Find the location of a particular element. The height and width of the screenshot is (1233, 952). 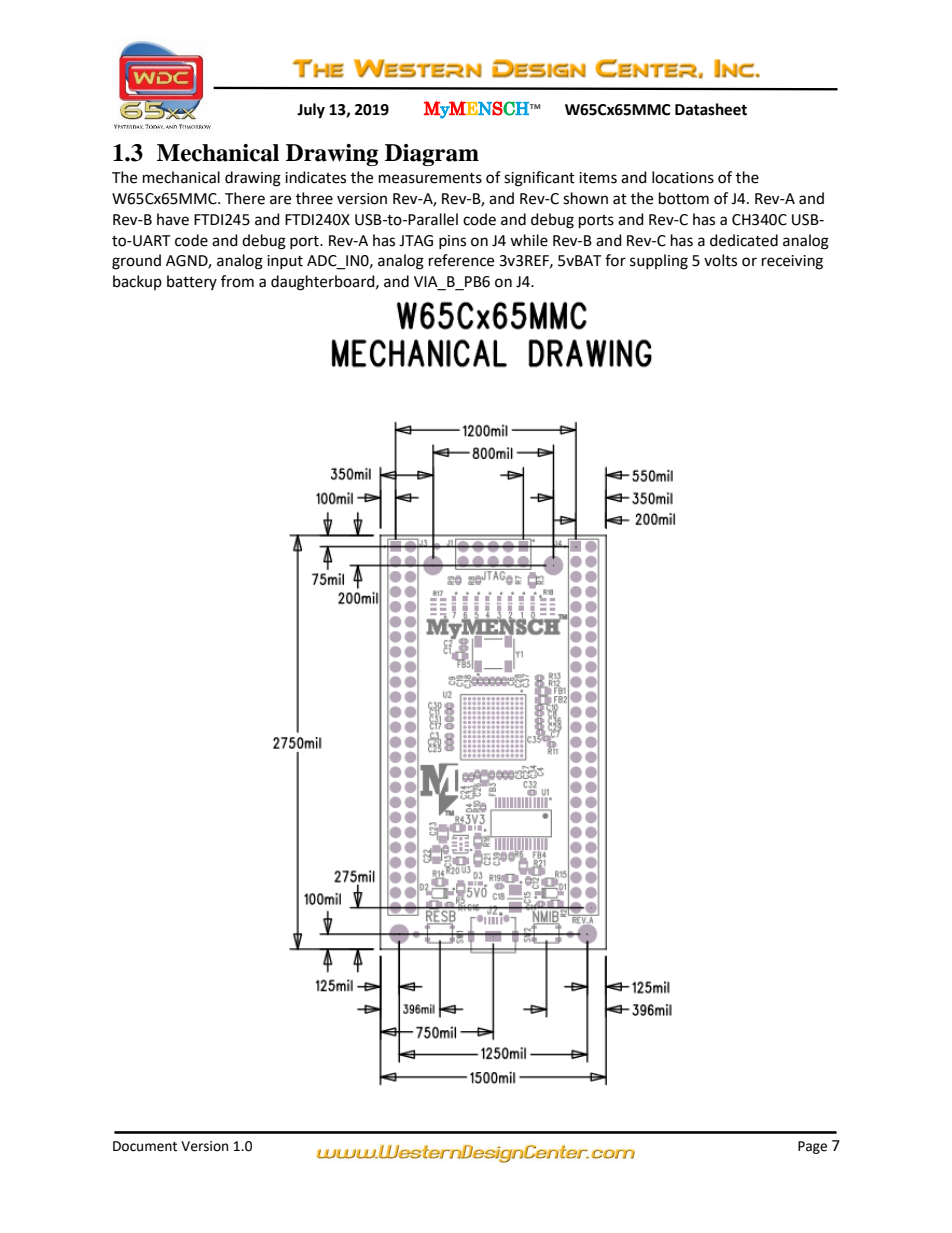

Datasheet is located at coordinates (711, 109).
